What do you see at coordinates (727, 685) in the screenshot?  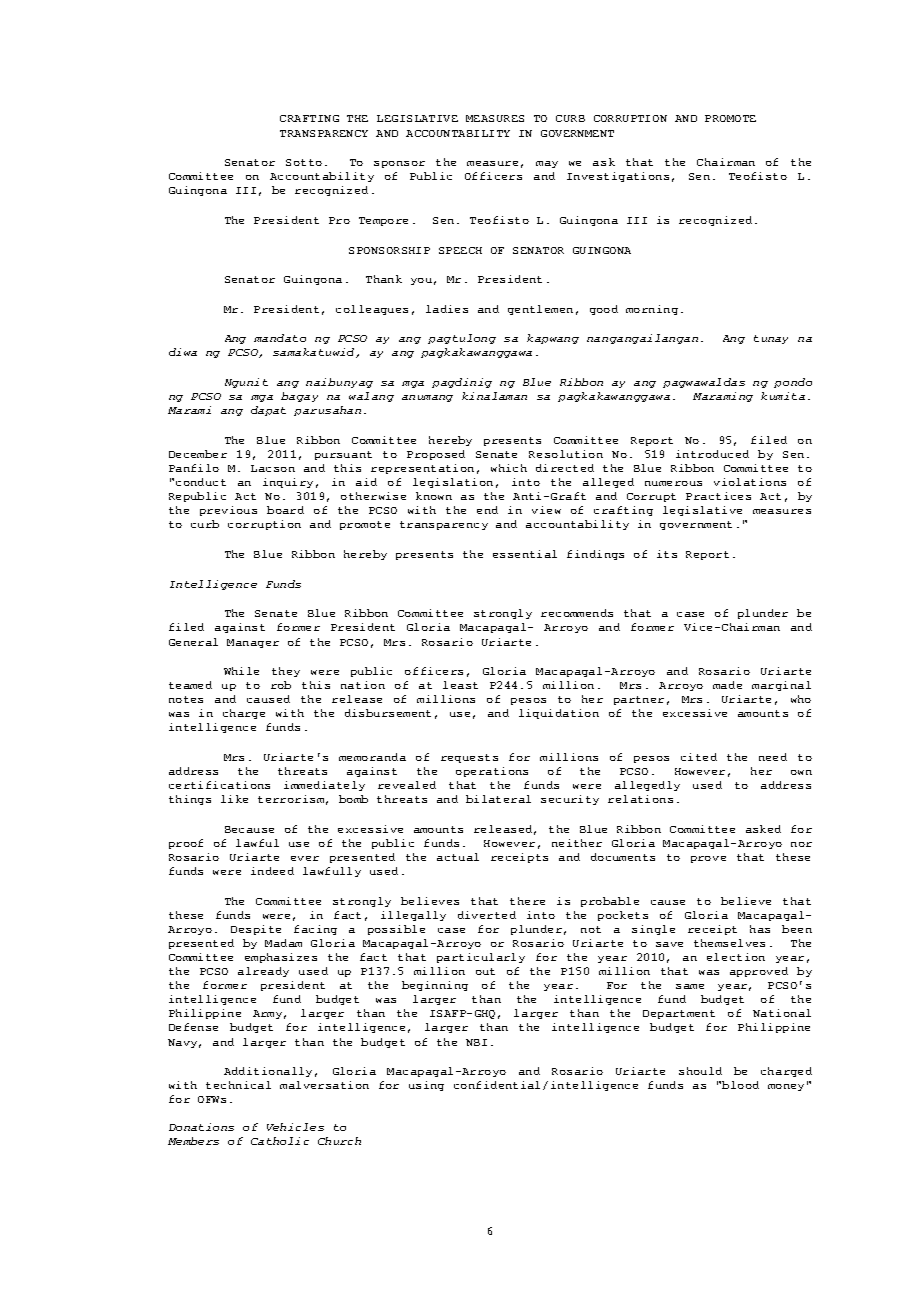 I see `made` at bounding box center [727, 685].
